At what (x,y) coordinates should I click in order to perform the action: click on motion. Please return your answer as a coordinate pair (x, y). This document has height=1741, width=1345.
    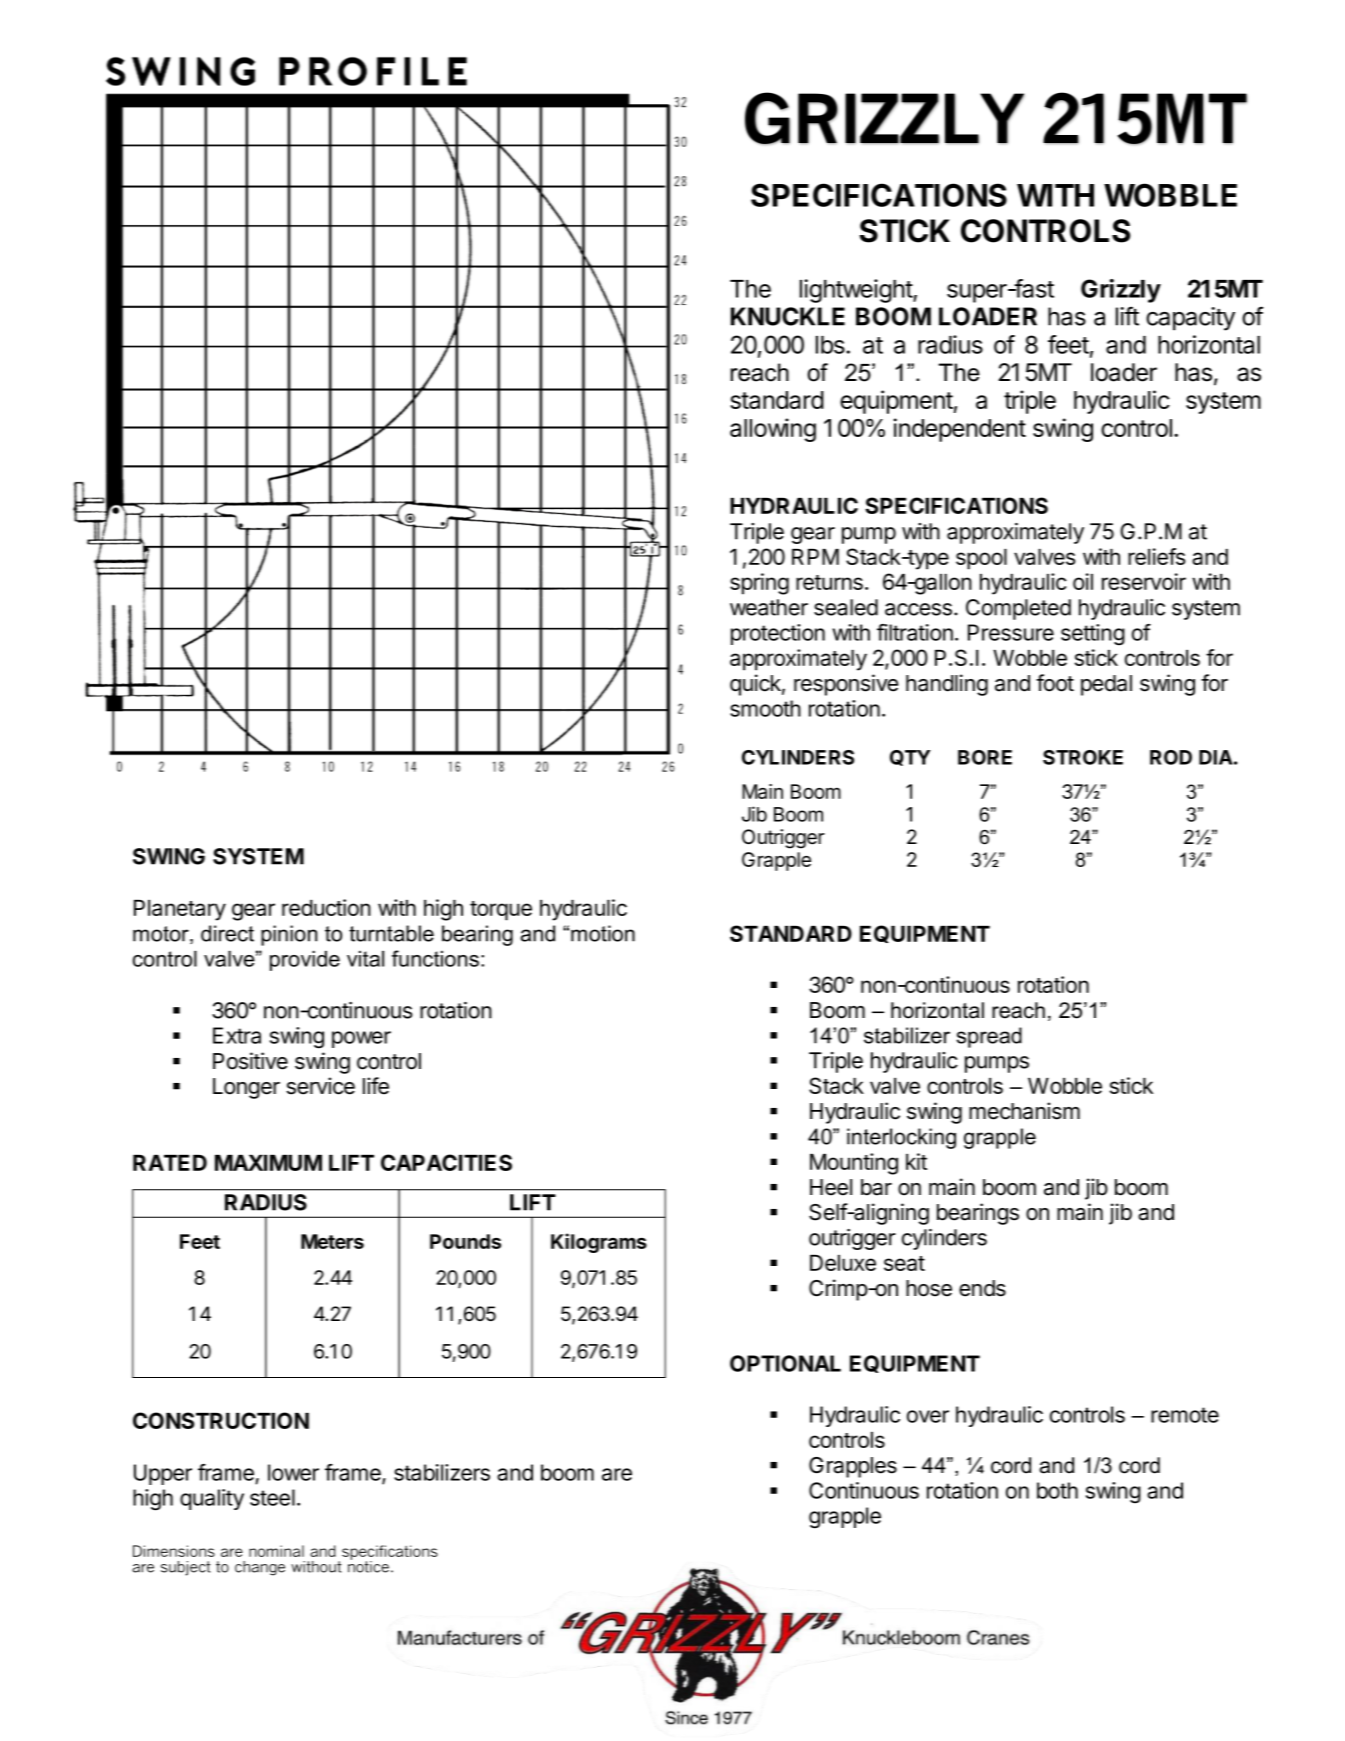
    Looking at the image, I should click on (603, 933).
